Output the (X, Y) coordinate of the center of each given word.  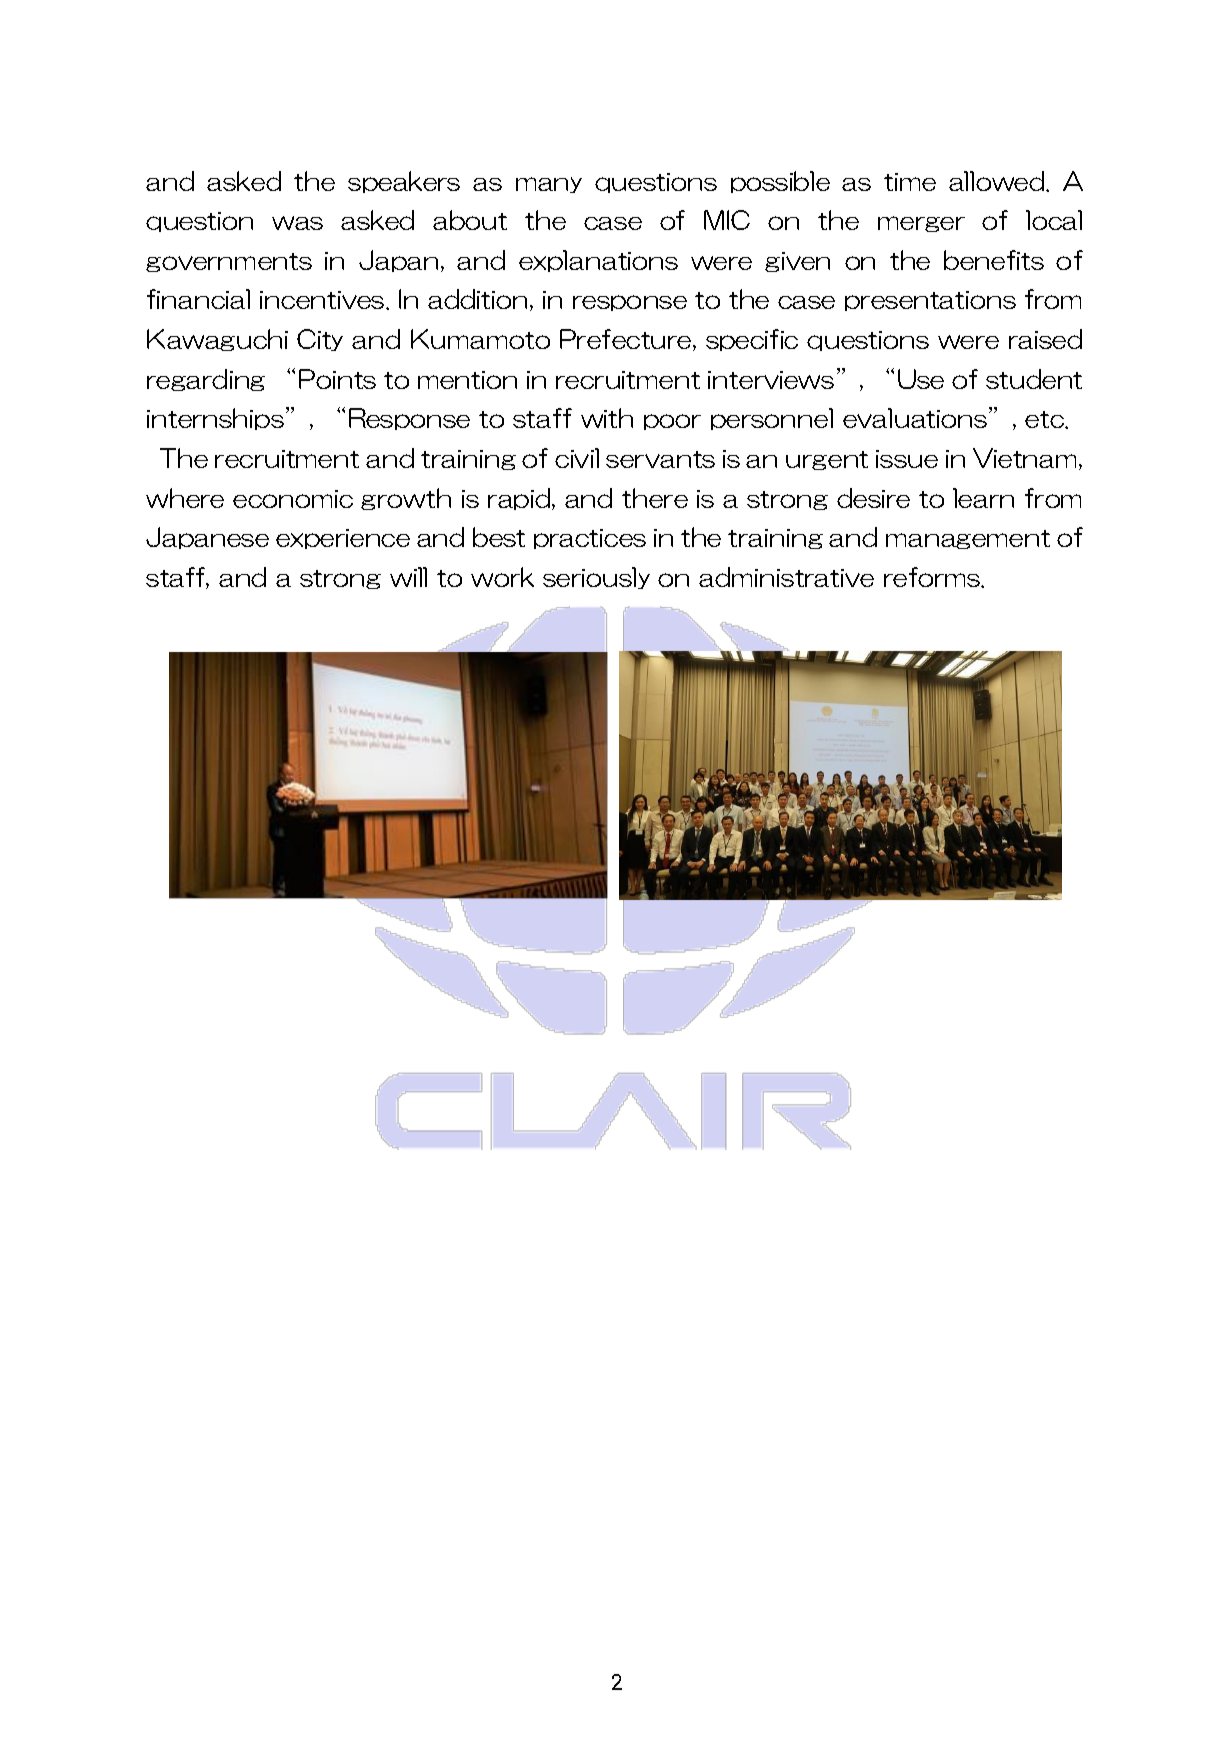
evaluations (915, 418)
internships (215, 419)
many (549, 185)
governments (229, 262)
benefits (994, 260)
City (320, 340)
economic (293, 499)
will (408, 577)
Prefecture (627, 340)
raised (1045, 339)
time (910, 182)
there (655, 498)
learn (983, 498)
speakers (404, 182)
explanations (598, 261)
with (607, 418)
